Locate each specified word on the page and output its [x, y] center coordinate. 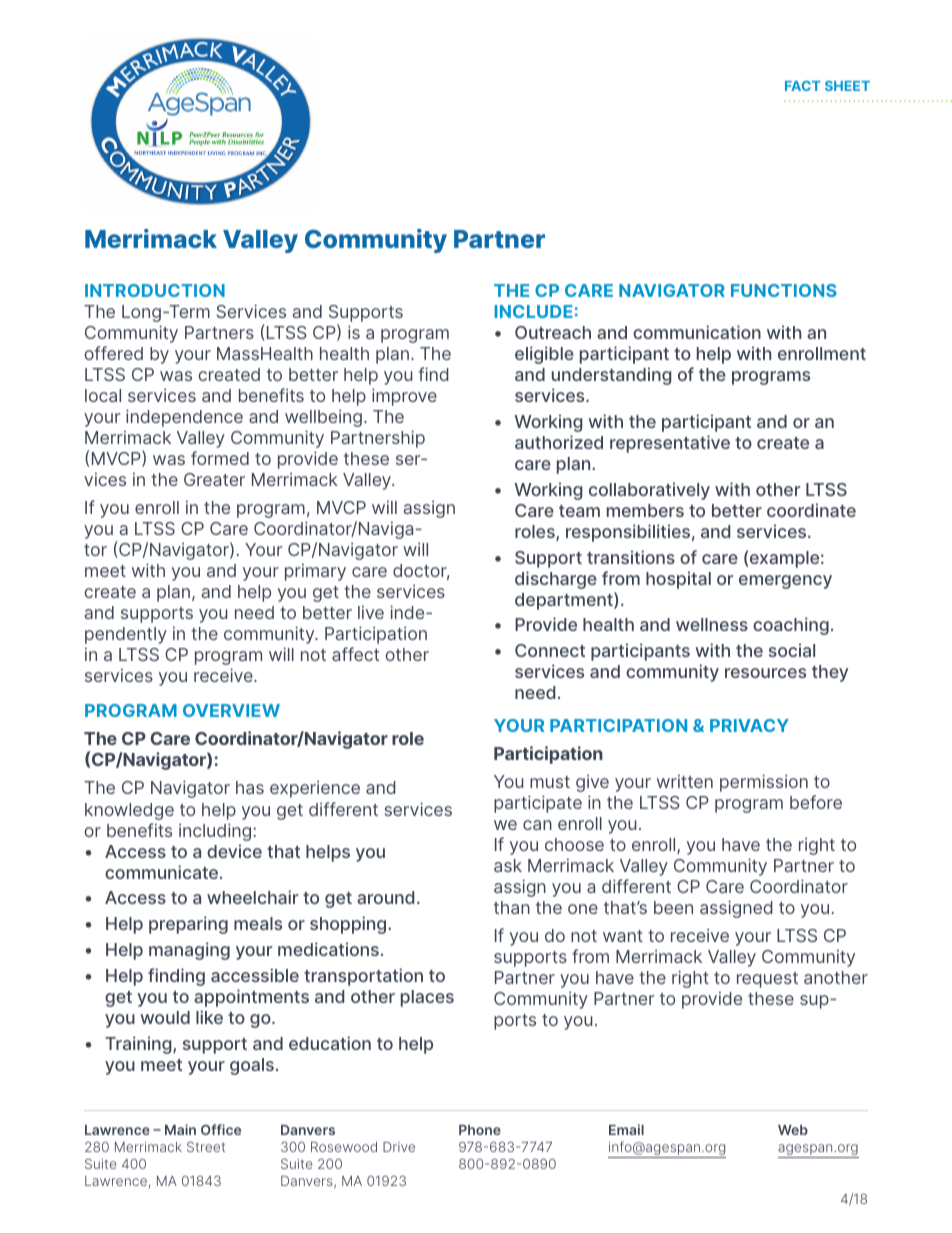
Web [793, 1130]
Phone [480, 1130]
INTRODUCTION [155, 290]
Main [180, 1129]
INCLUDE [534, 311]
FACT [802, 86]
